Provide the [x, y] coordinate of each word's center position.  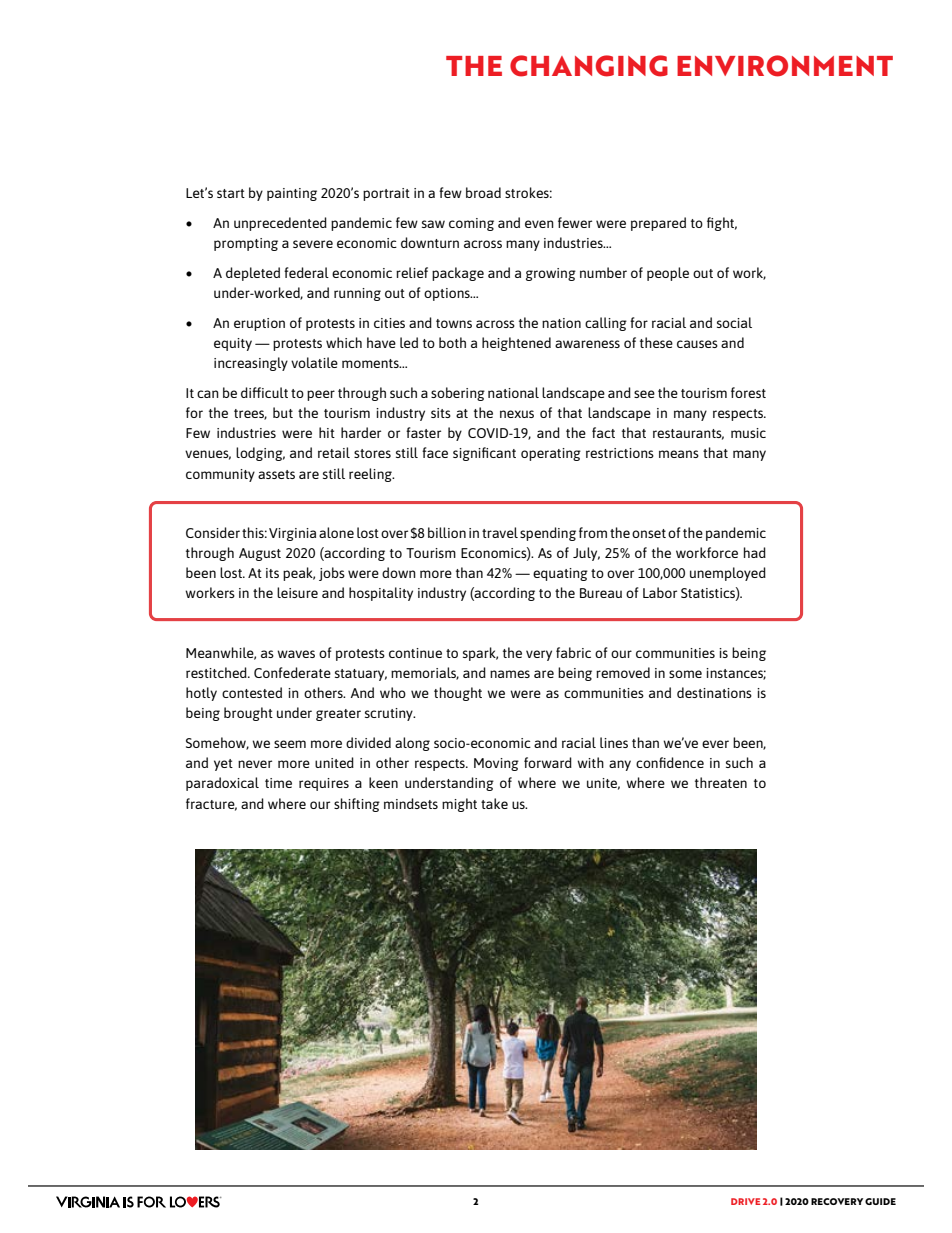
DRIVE [745, 1201]
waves [296, 654]
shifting [357, 805]
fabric [573, 652]
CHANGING [589, 66]
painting [292, 194]
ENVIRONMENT [785, 66]
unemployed [728, 574]
